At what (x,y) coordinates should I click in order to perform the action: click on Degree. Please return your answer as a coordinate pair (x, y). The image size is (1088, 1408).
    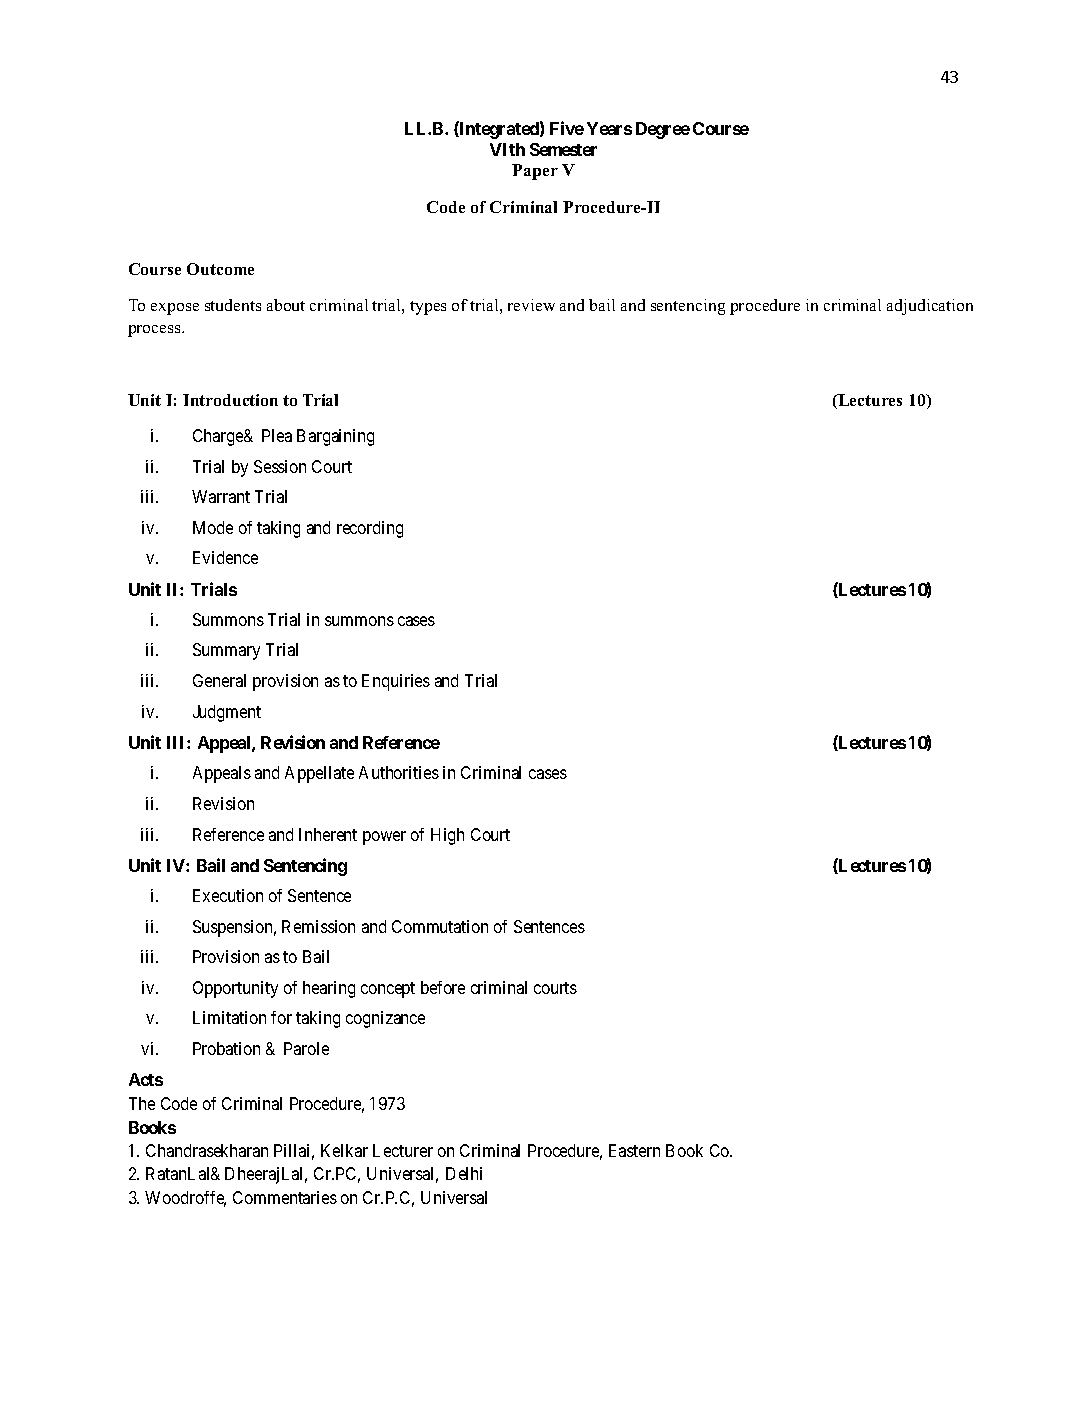
    Looking at the image, I should click on (663, 130).
